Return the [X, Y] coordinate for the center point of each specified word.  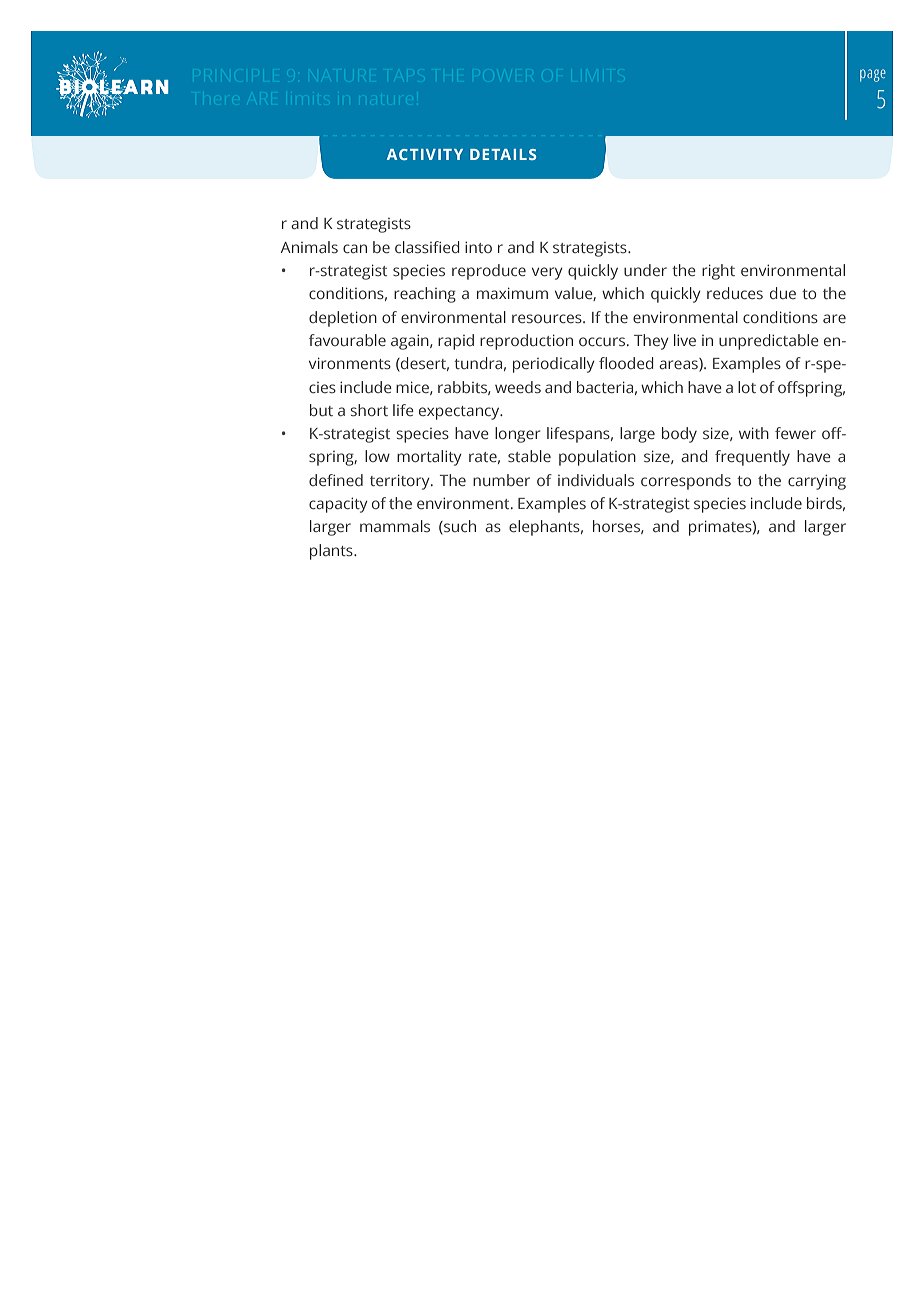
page [873, 75]
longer [518, 435]
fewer [795, 433]
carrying [817, 482]
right [718, 272]
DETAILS [503, 154]
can [355, 248]
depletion [343, 319]
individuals [596, 480]
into [478, 247]
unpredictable [769, 342]
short [369, 410]
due [783, 293]
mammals [395, 526]
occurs [603, 341]
